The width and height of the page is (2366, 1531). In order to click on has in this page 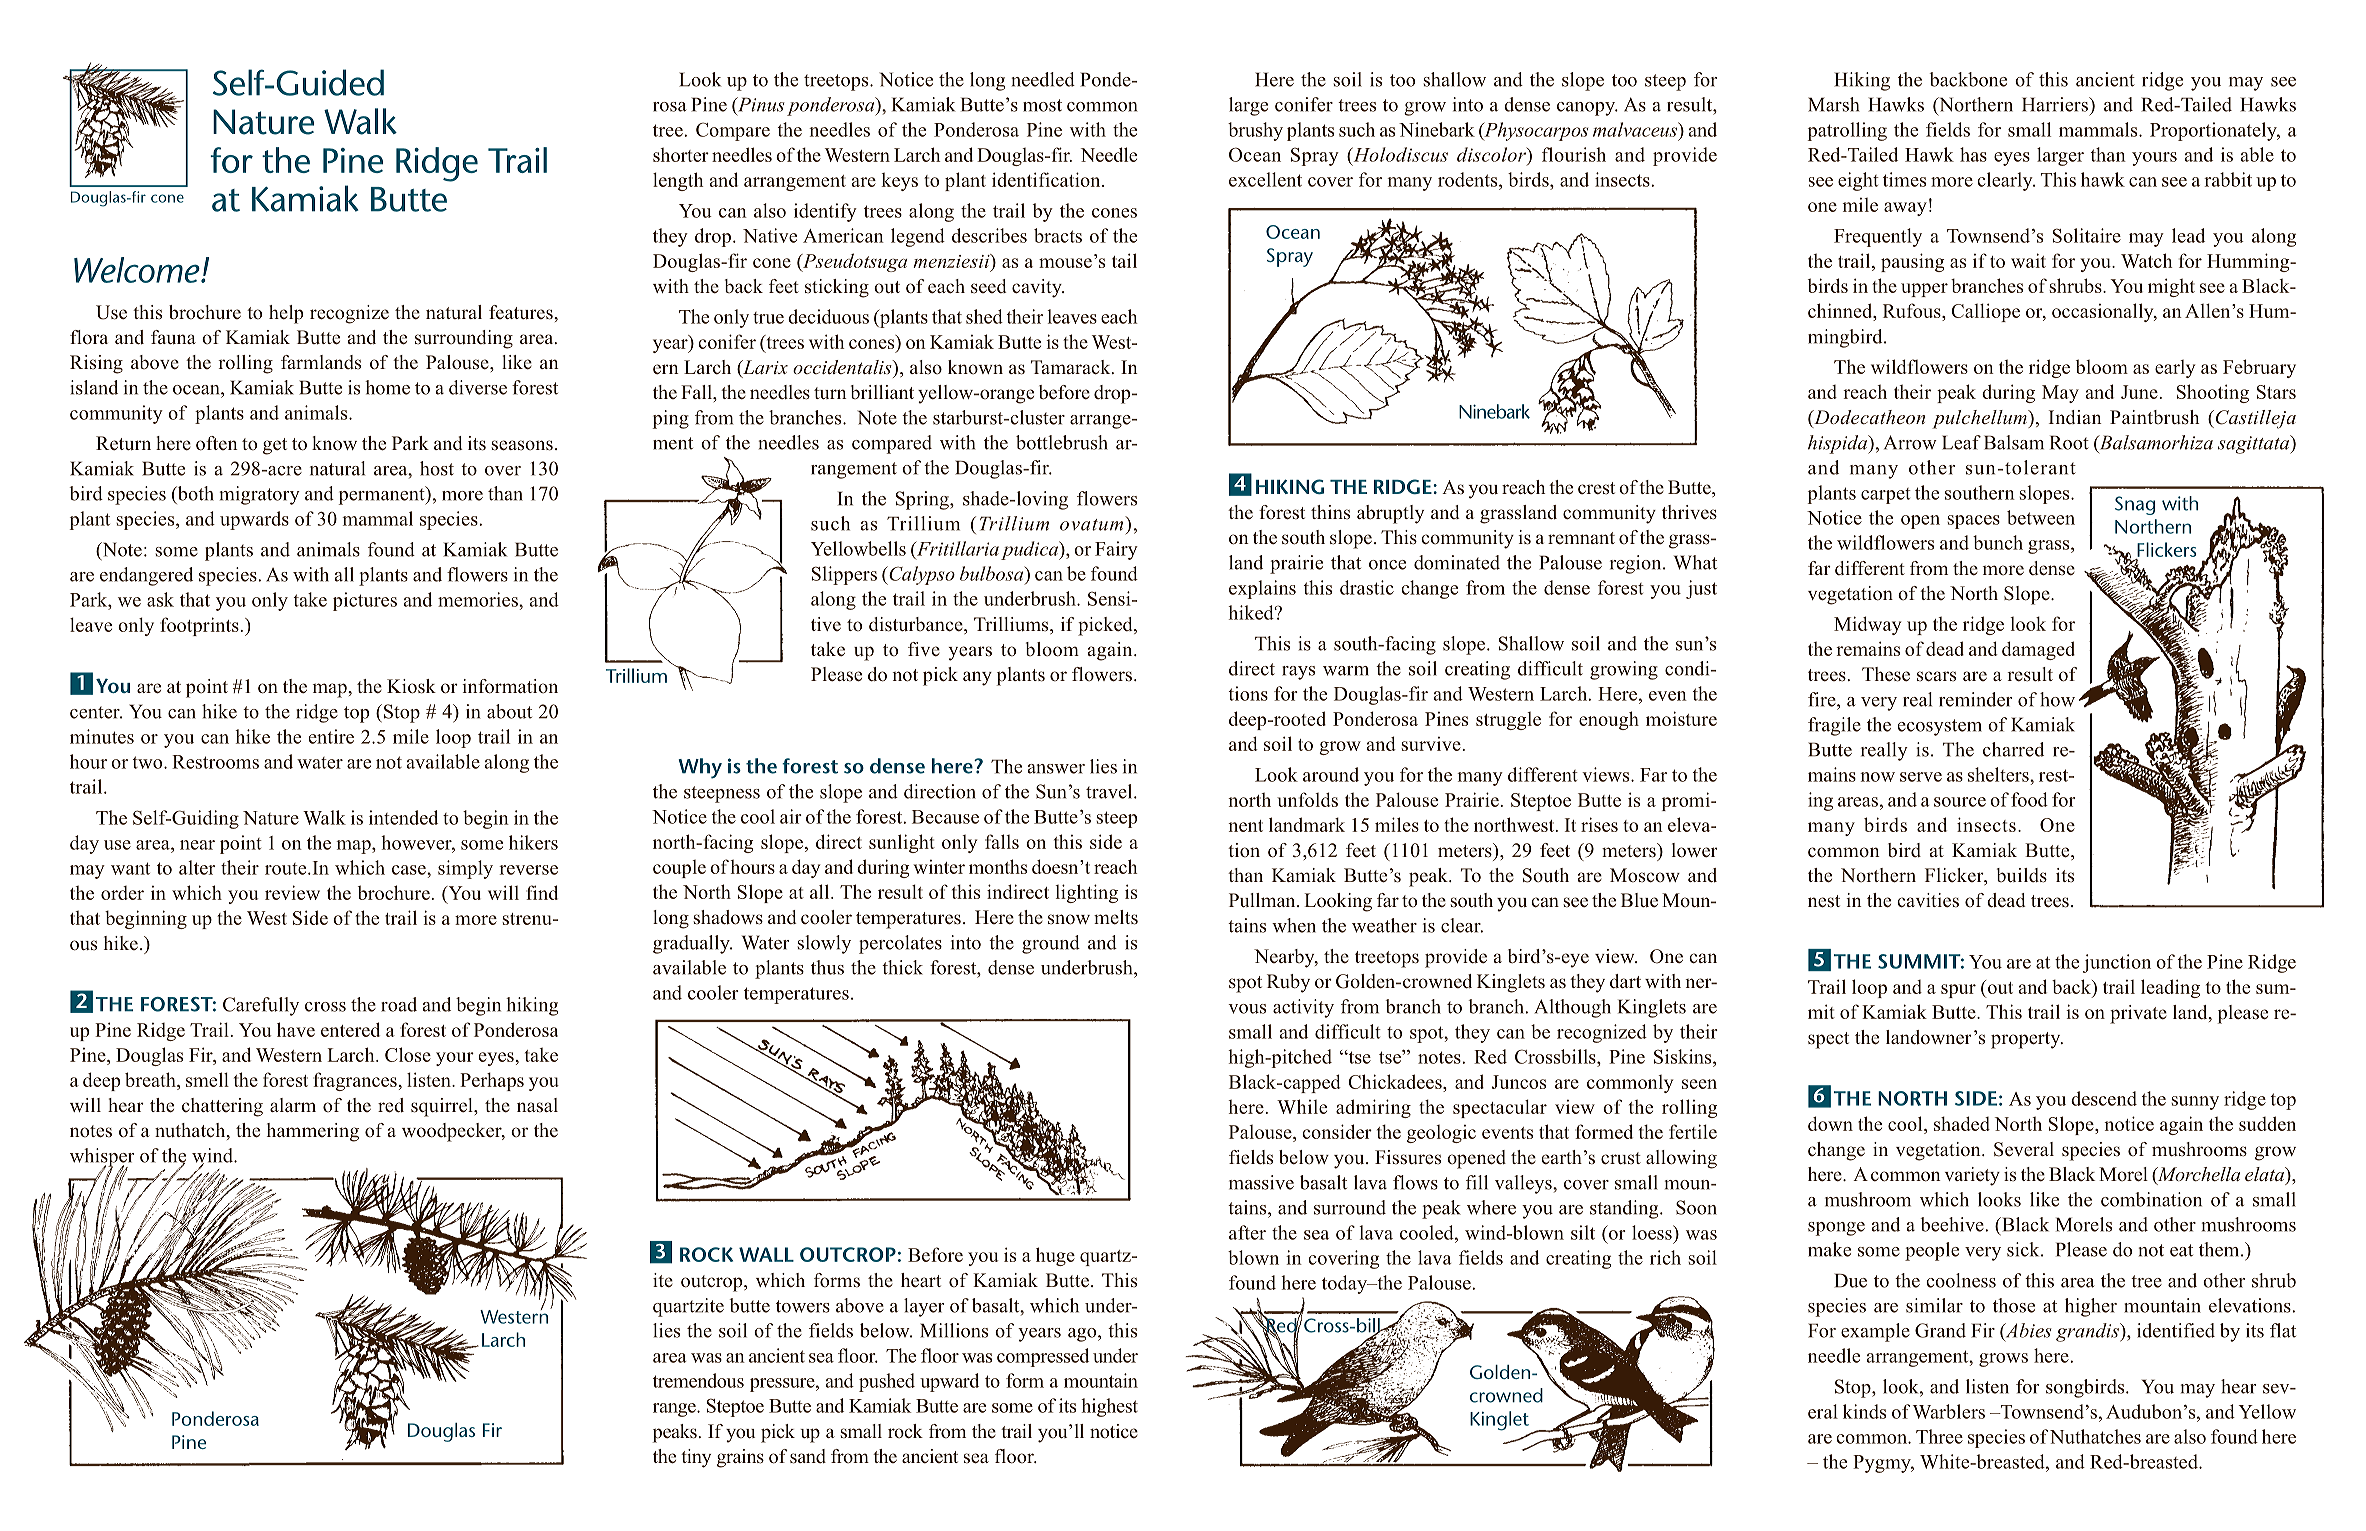, I will do `click(1973, 154)`.
